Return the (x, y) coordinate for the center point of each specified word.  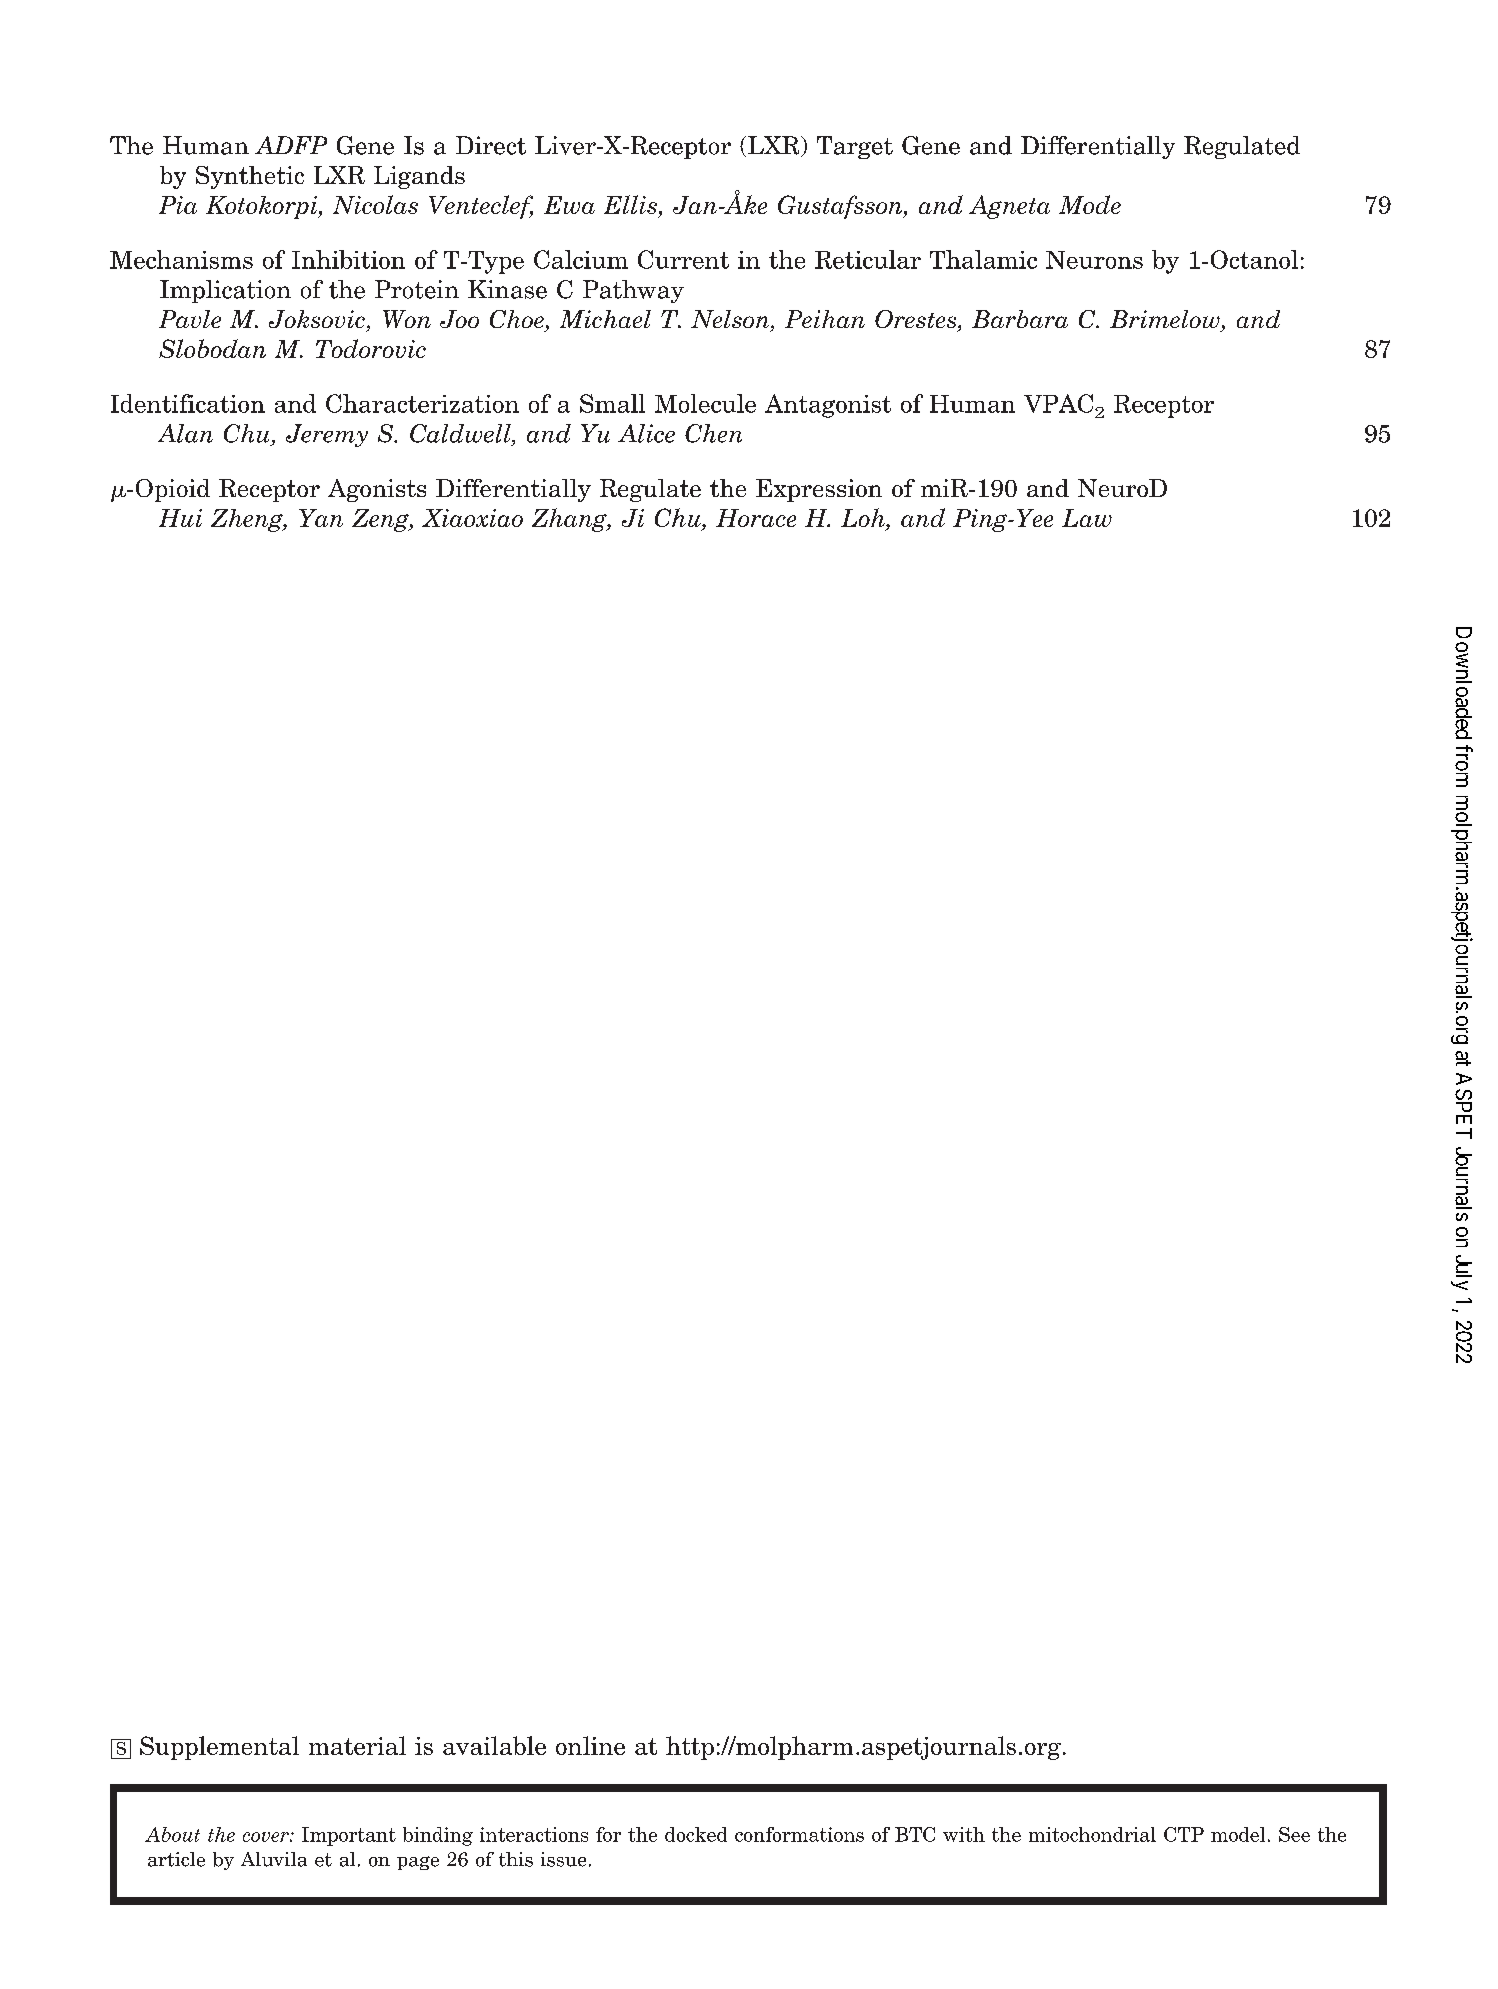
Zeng (381, 520)
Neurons (1094, 260)
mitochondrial (1092, 1834)
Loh (864, 519)
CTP (1184, 1834)
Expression (819, 490)
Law (1087, 518)
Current (683, 259)
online (590, 1745)
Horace (756, 518)
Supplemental (219, 1748)
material (357, 1745)
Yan (321, 518)
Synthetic (250, 177)
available (494, 1745)
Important (349, 1836)
